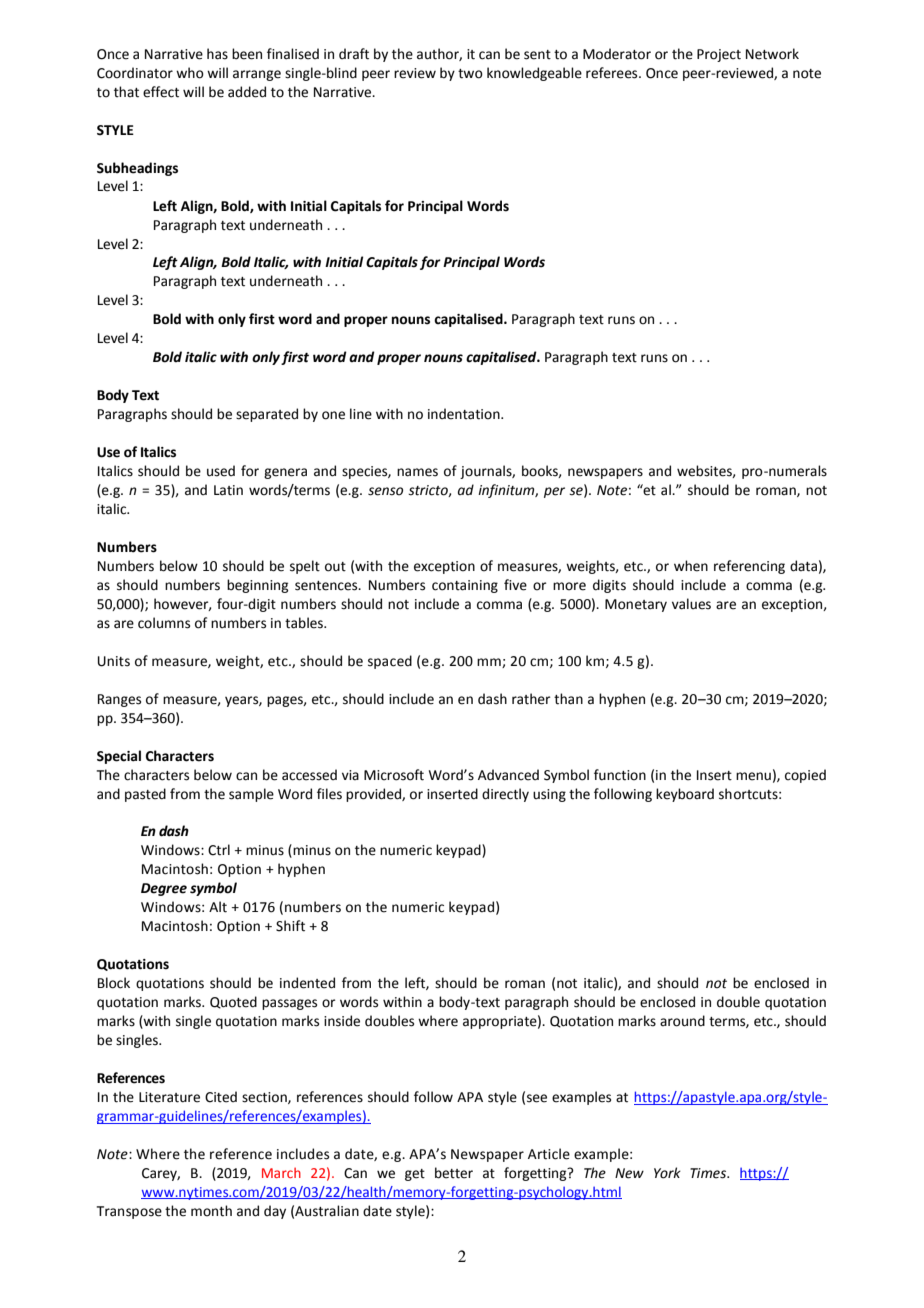 The height and width of the page is (1308, 924). Describe the element at coordinates (454, 1173) in the page. I see `better` at that location.
